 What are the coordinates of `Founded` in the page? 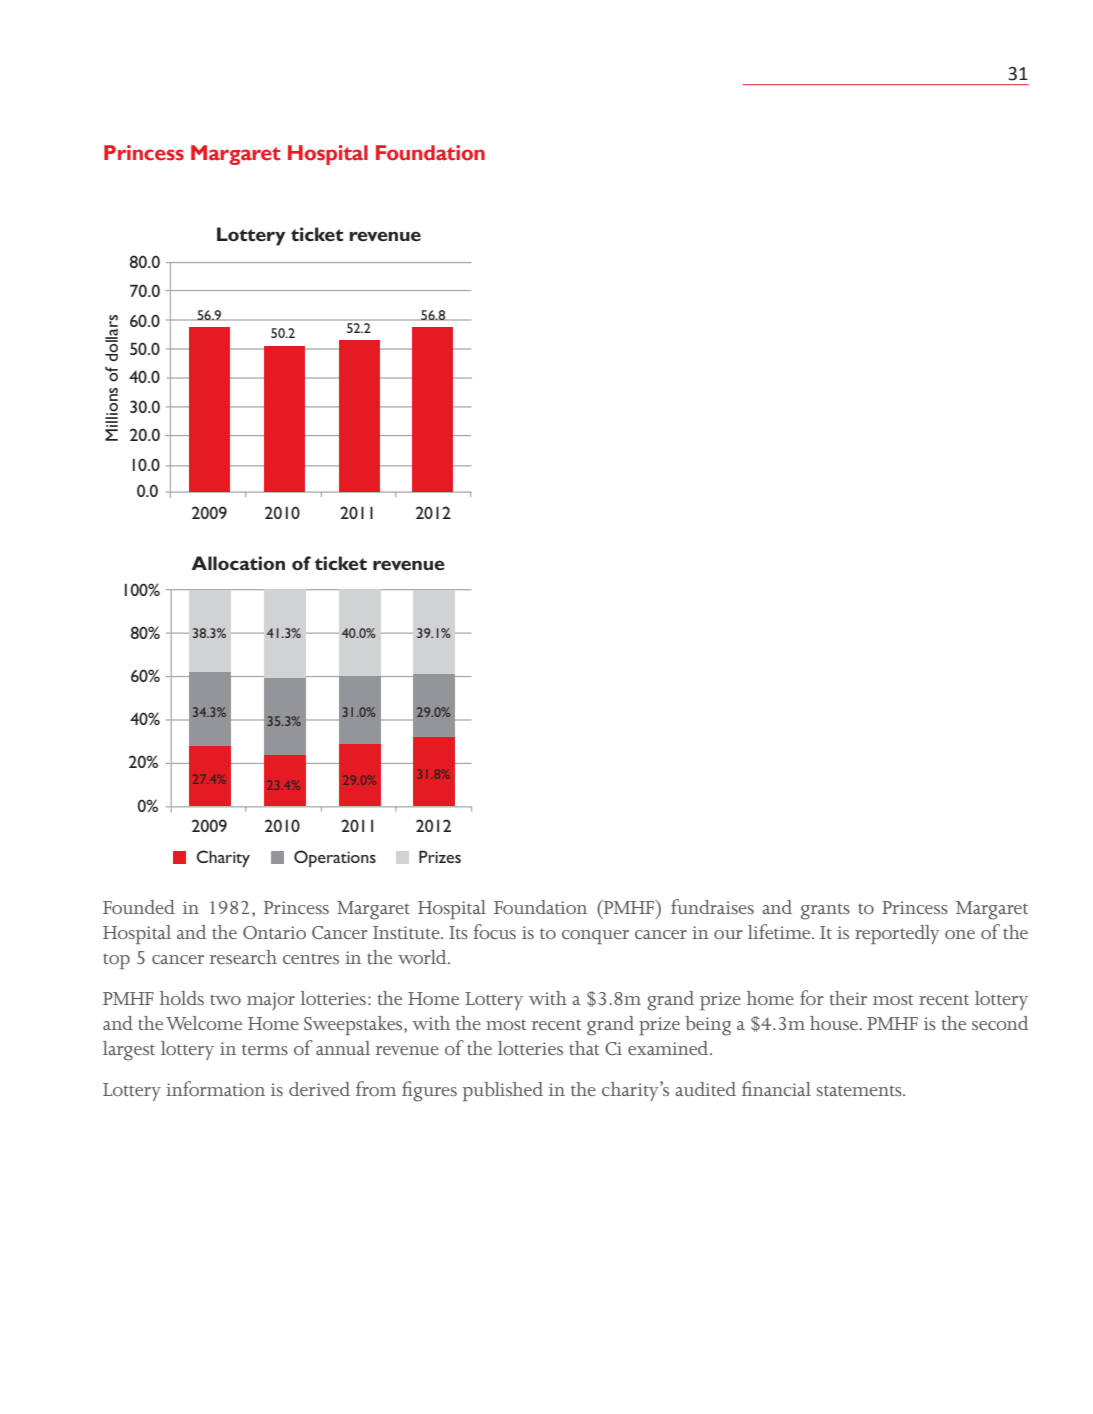 It's located at (139, 907).
